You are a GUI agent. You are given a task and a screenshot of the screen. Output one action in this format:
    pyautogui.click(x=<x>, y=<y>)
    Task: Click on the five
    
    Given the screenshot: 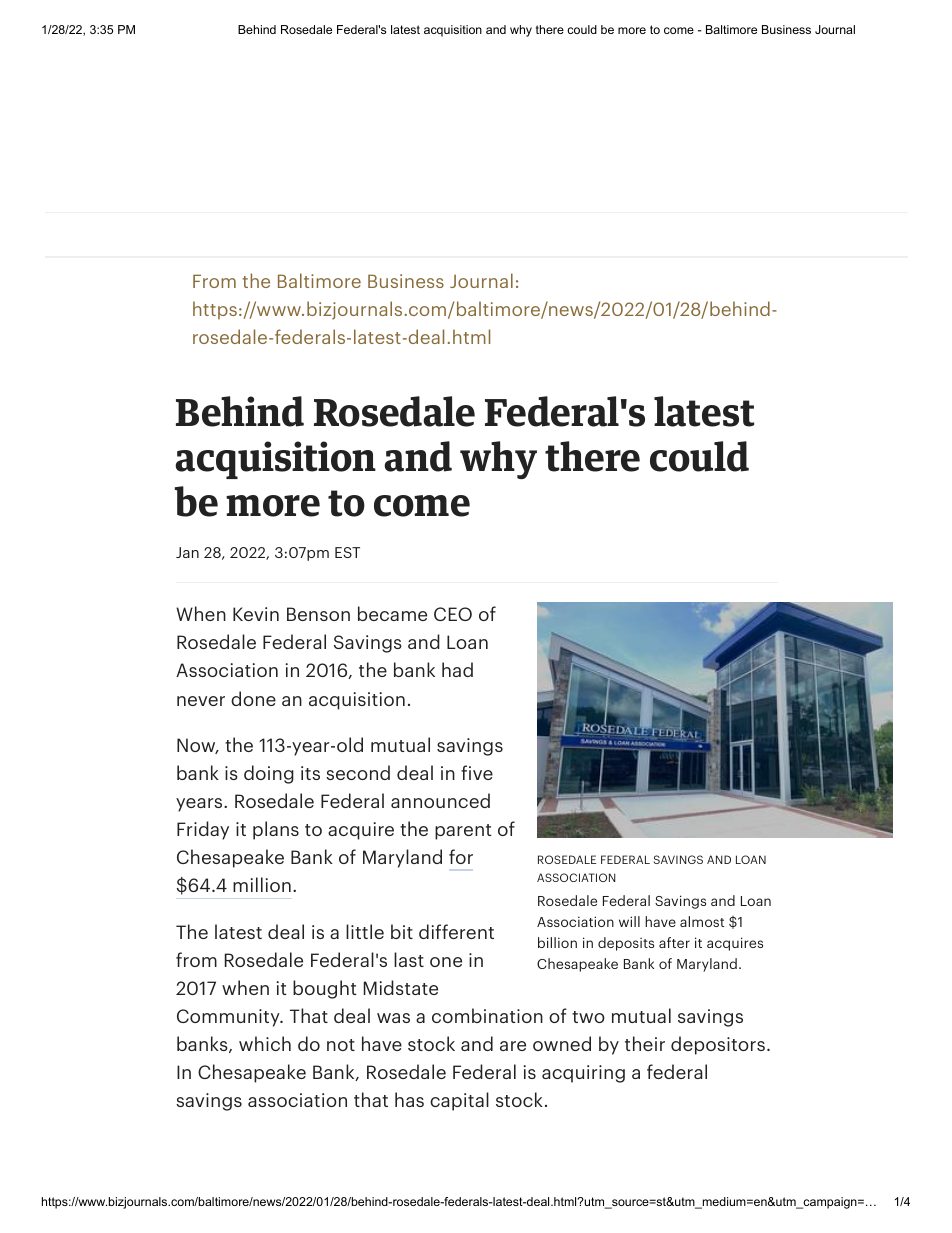 What is the action you would take?
    pyautogui.click(x=477, y=772)
